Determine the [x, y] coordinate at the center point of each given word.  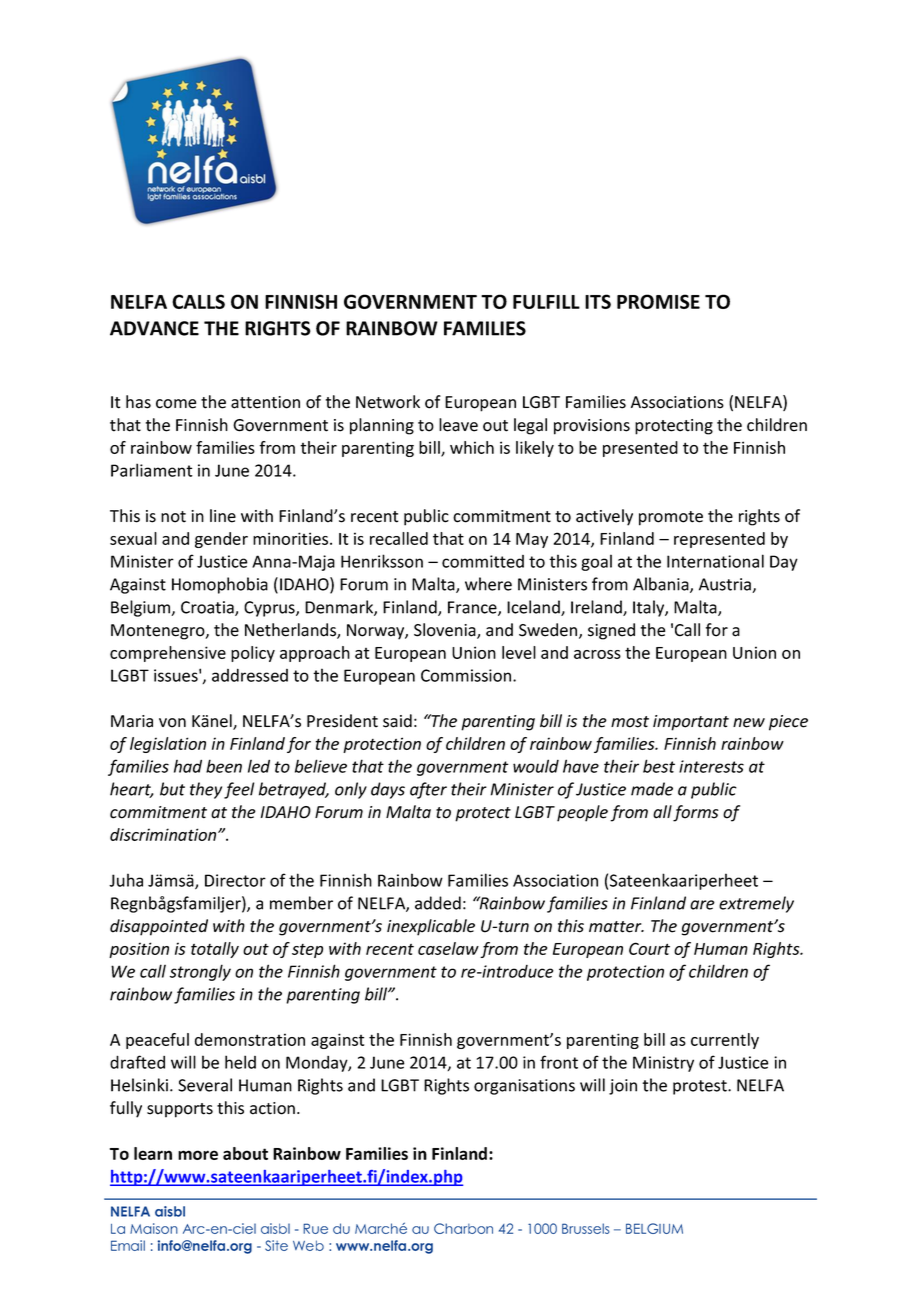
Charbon [463, 1228]
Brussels [586, 1228]
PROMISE [658, 301]
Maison [154, 1228]
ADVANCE [154, 328]
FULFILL [546, 302]
